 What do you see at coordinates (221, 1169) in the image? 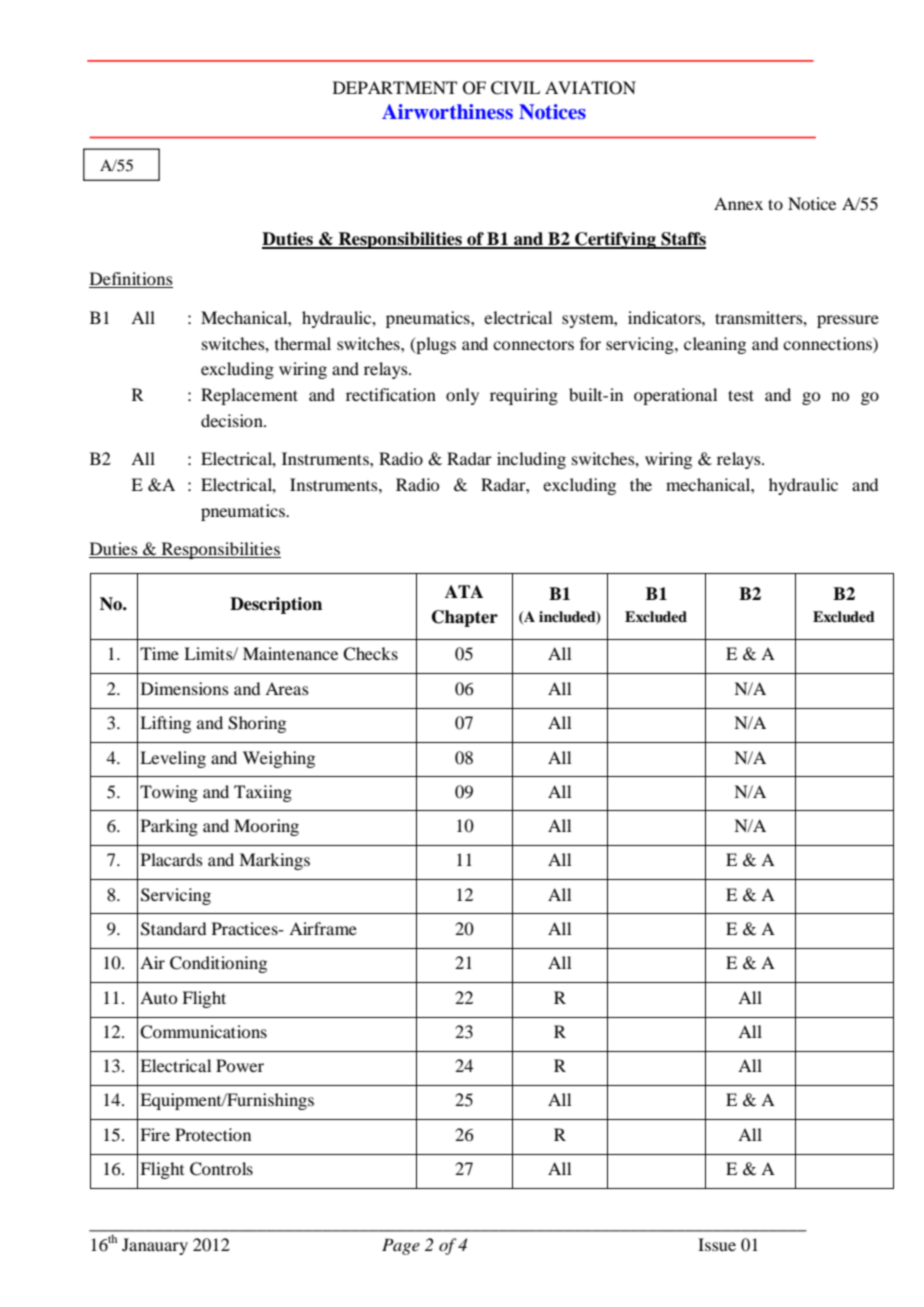
I see `Controls` at bounding box center [221, 1169].
